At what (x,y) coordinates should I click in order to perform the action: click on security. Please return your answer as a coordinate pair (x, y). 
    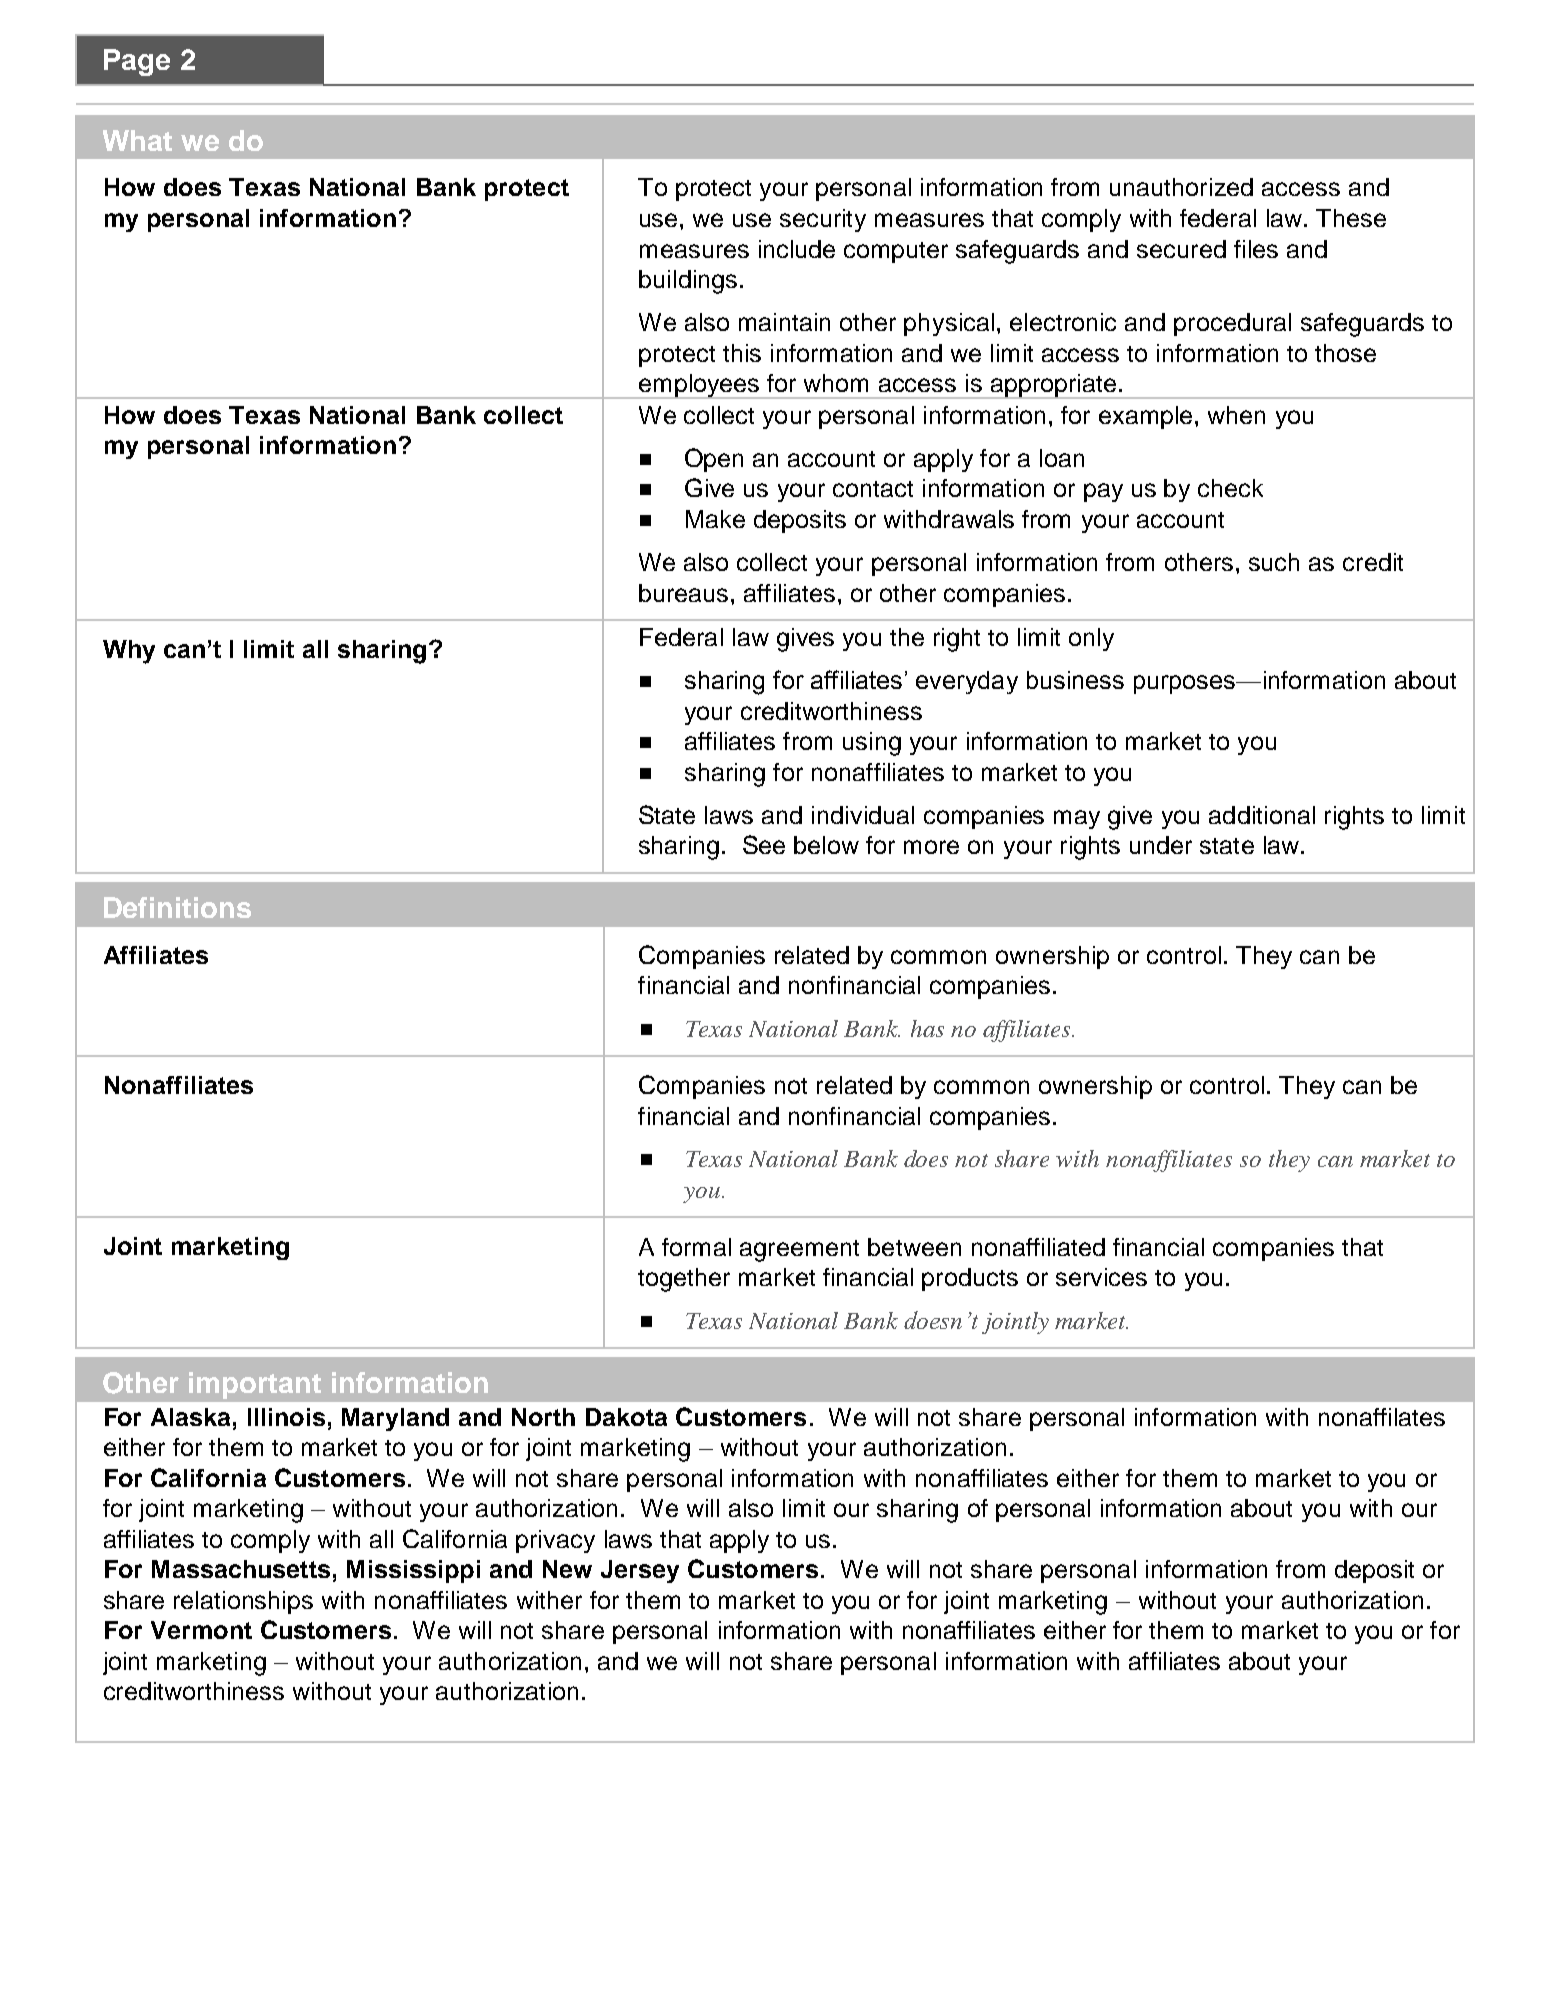
    Looking at the image, I should click on (823, 220).
